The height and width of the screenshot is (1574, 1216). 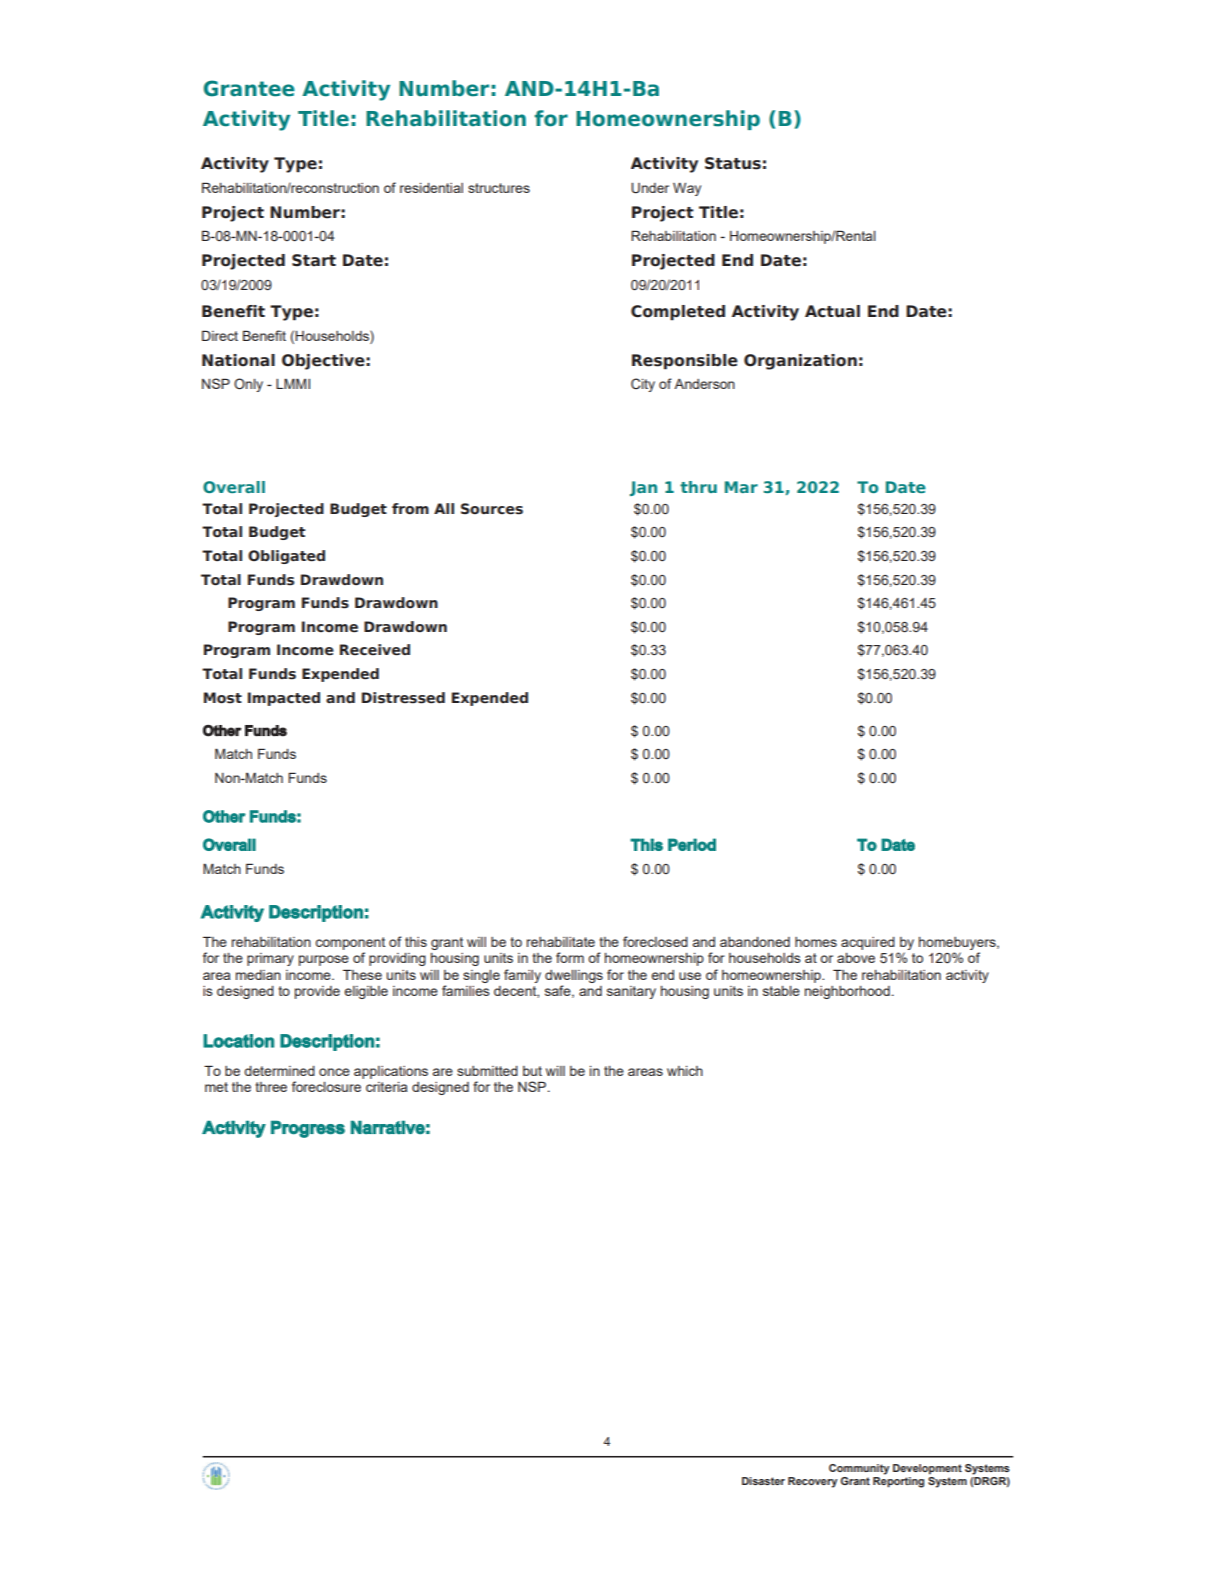 I want to click on Progress, so click(x=308, y=1129).
